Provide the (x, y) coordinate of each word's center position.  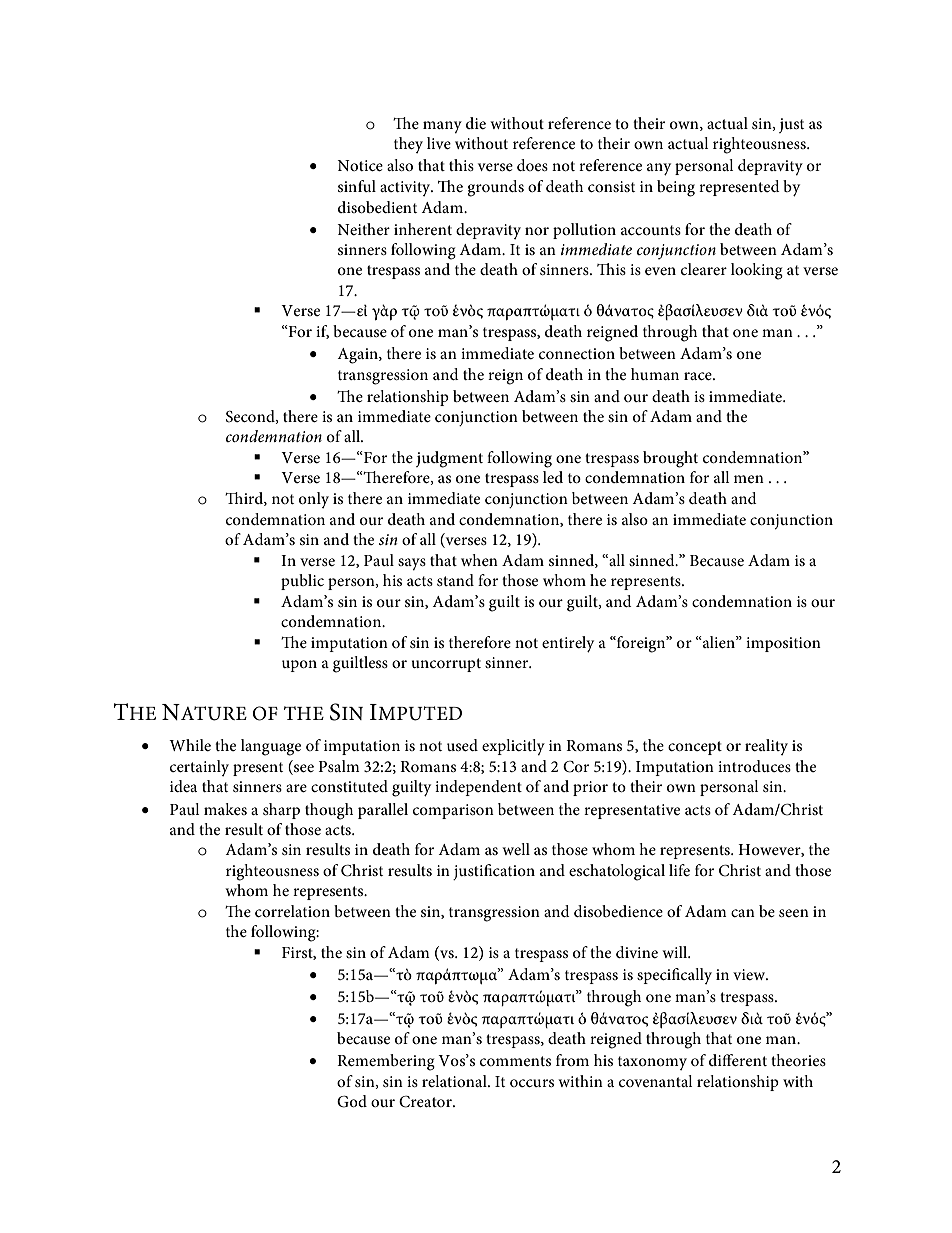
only (314, 500)
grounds (495, 188)
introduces (754, 766)
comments (515, 1061)
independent (478, 788)
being (676, 188)
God (352, 1101)
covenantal (655, 1081)
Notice (360, 165)
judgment (449, 459)
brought (670, 459)
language (271, 747)
